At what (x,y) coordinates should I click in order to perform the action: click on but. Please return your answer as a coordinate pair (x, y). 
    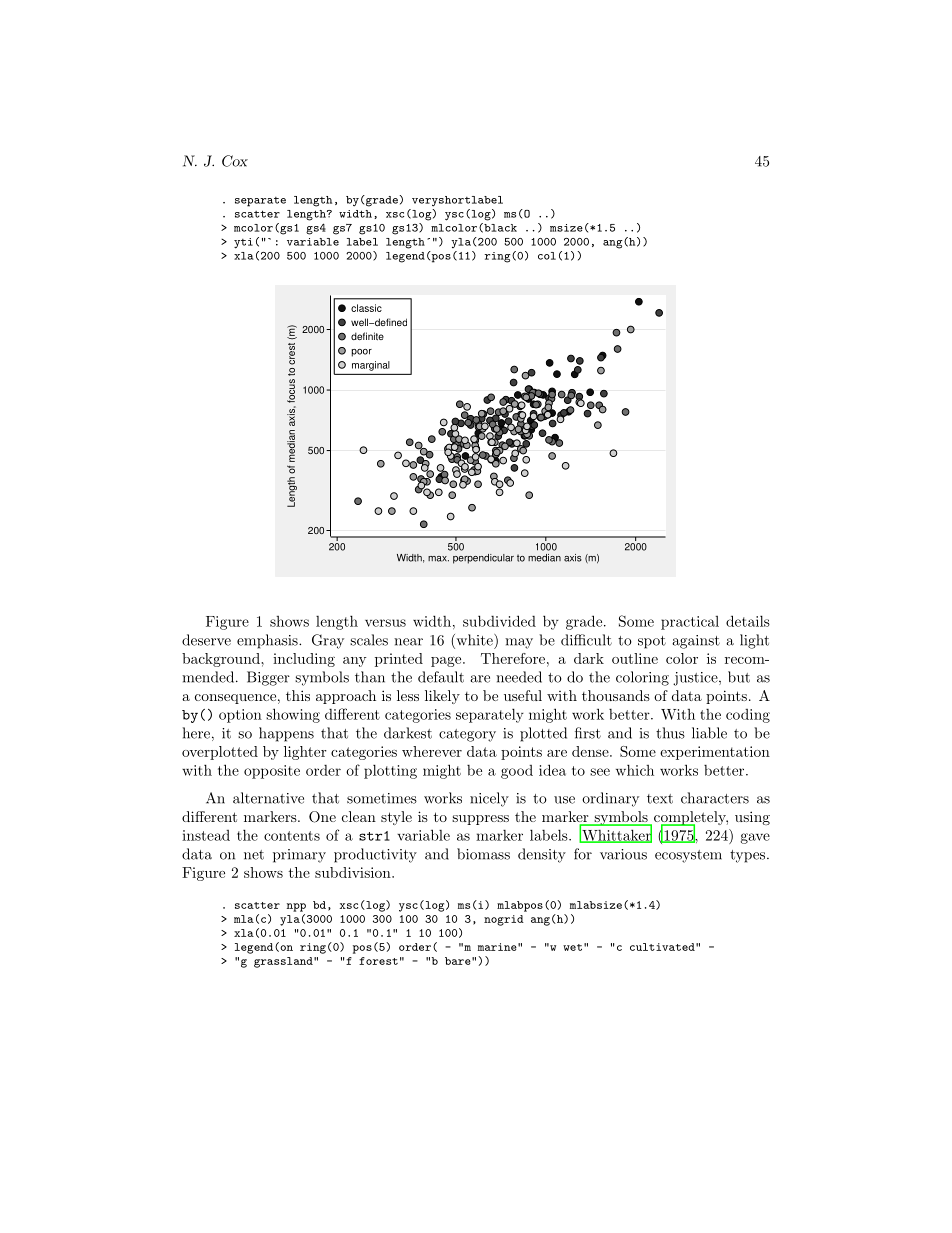
    Looking at the image, I should click on (739, 677).
